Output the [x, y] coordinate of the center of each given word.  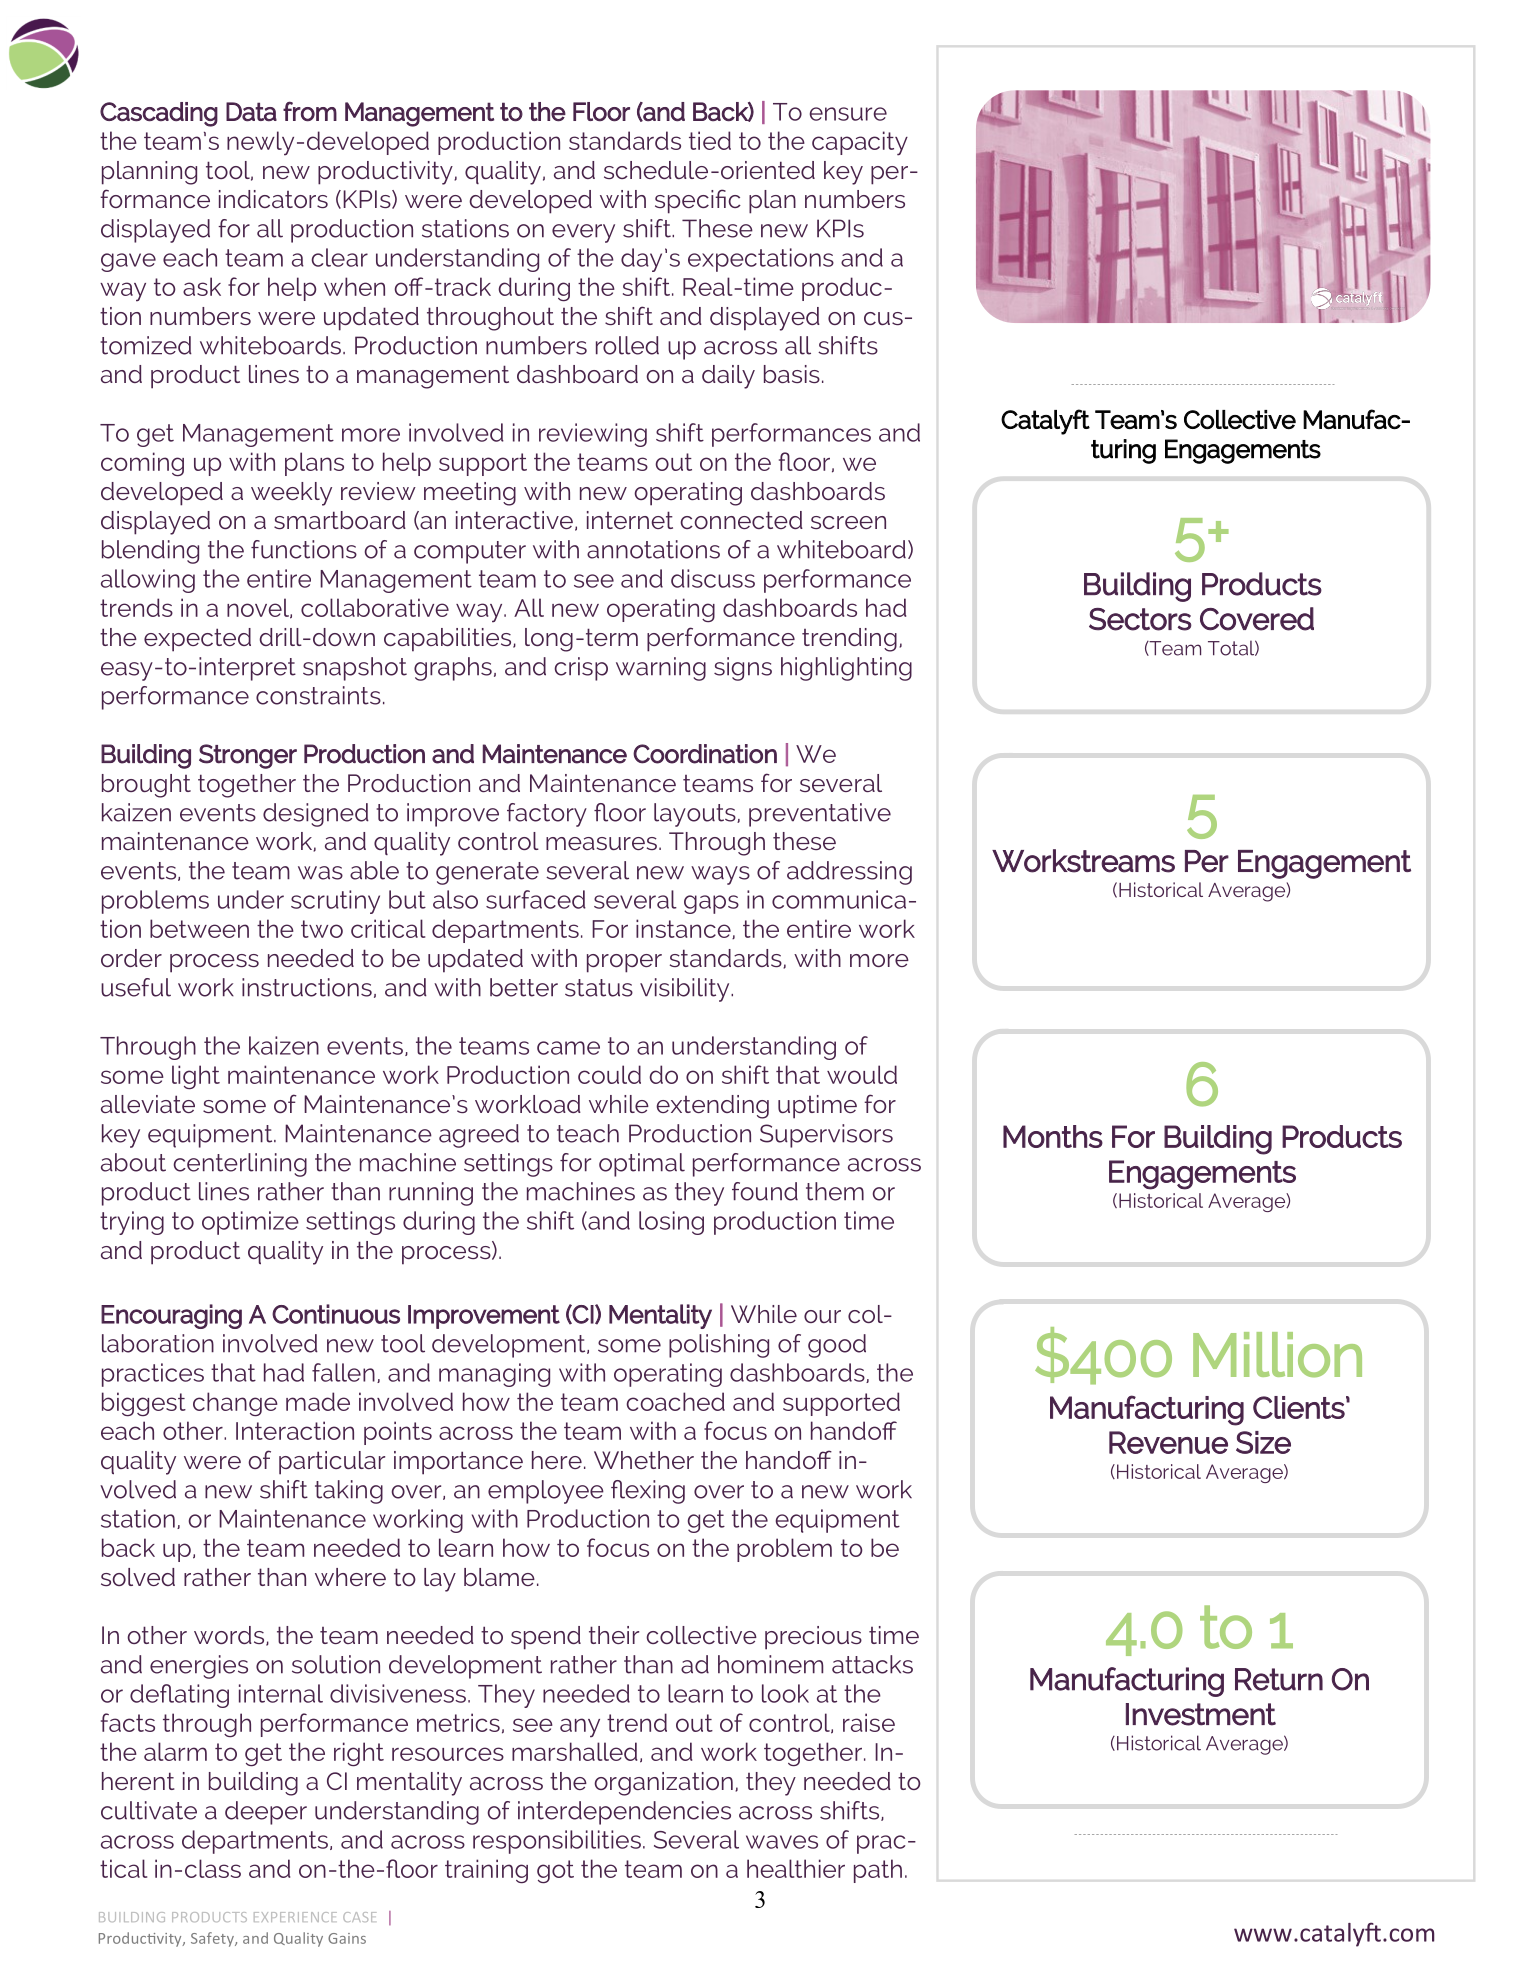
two [322, 929]
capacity [860, 143]
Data [251, 112]
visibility [686, 990]
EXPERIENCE [295, 1917]
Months [1053, 1136]
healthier [796, 1868]
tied [710, 140]
